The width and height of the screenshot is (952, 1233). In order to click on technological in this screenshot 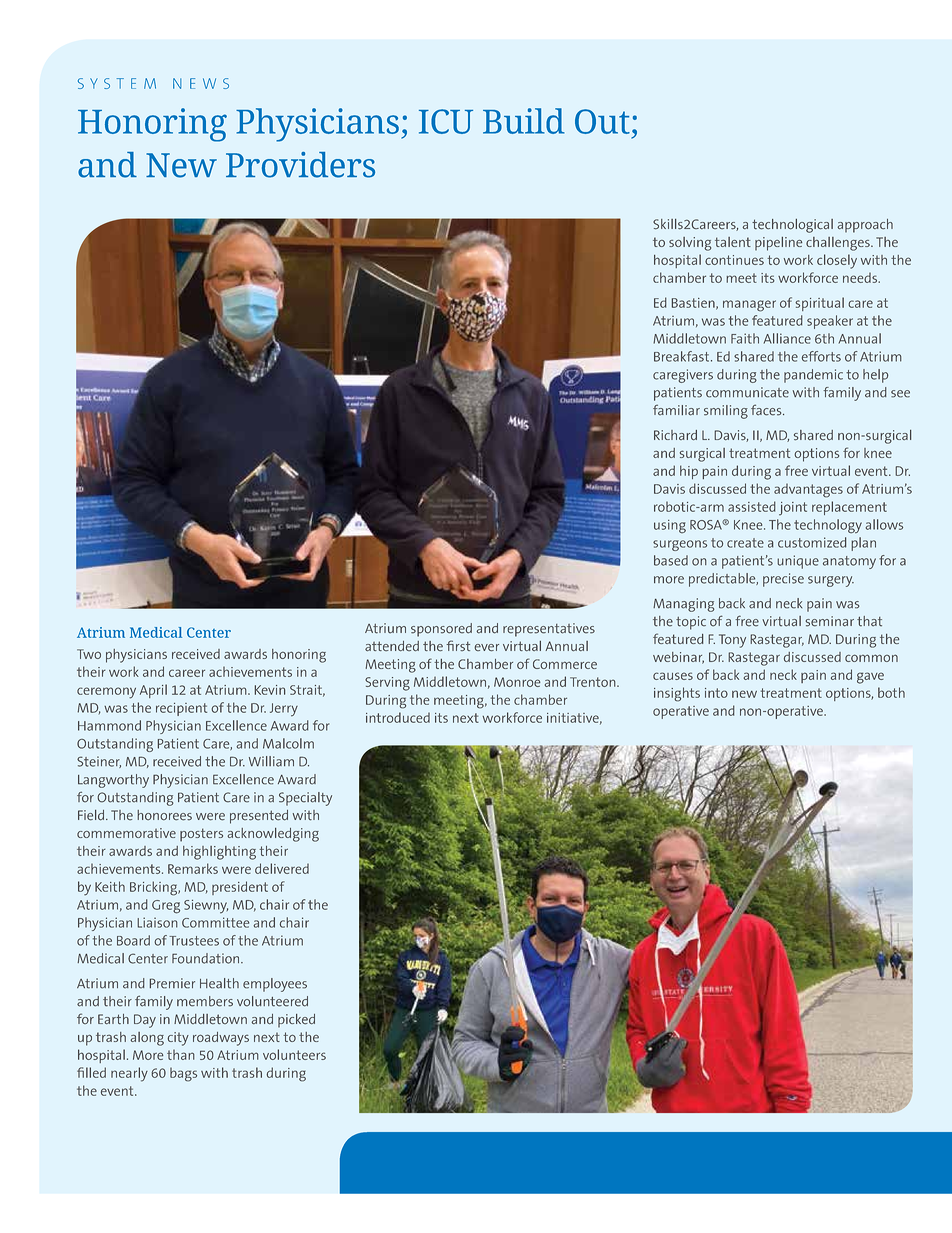, I will do `click(792, 226)`.
